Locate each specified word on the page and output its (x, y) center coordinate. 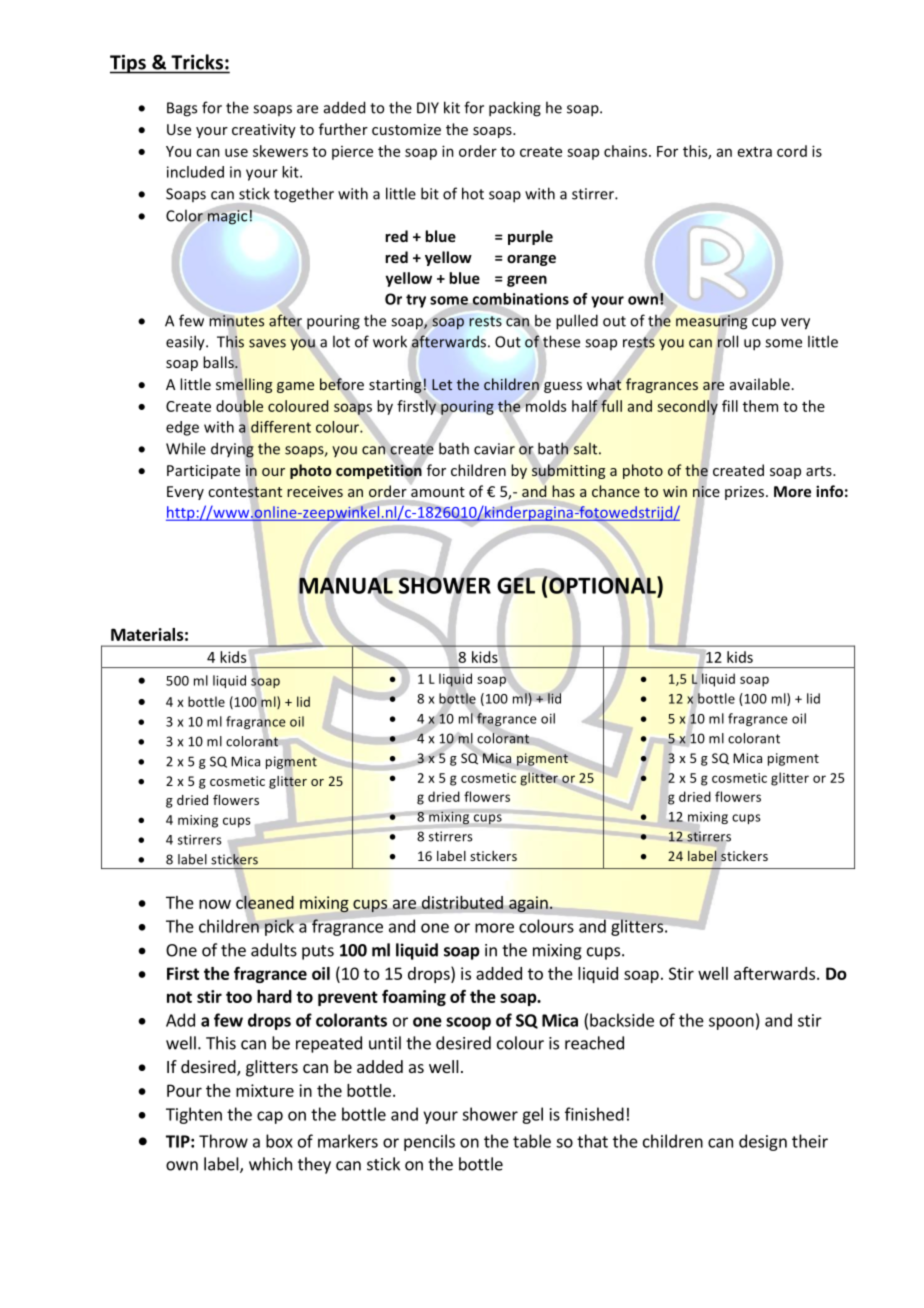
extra (755, 152)
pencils (429, 1142)
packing (515, 109)
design (763, 1142)
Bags (182, 109)
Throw (223, 1141)
